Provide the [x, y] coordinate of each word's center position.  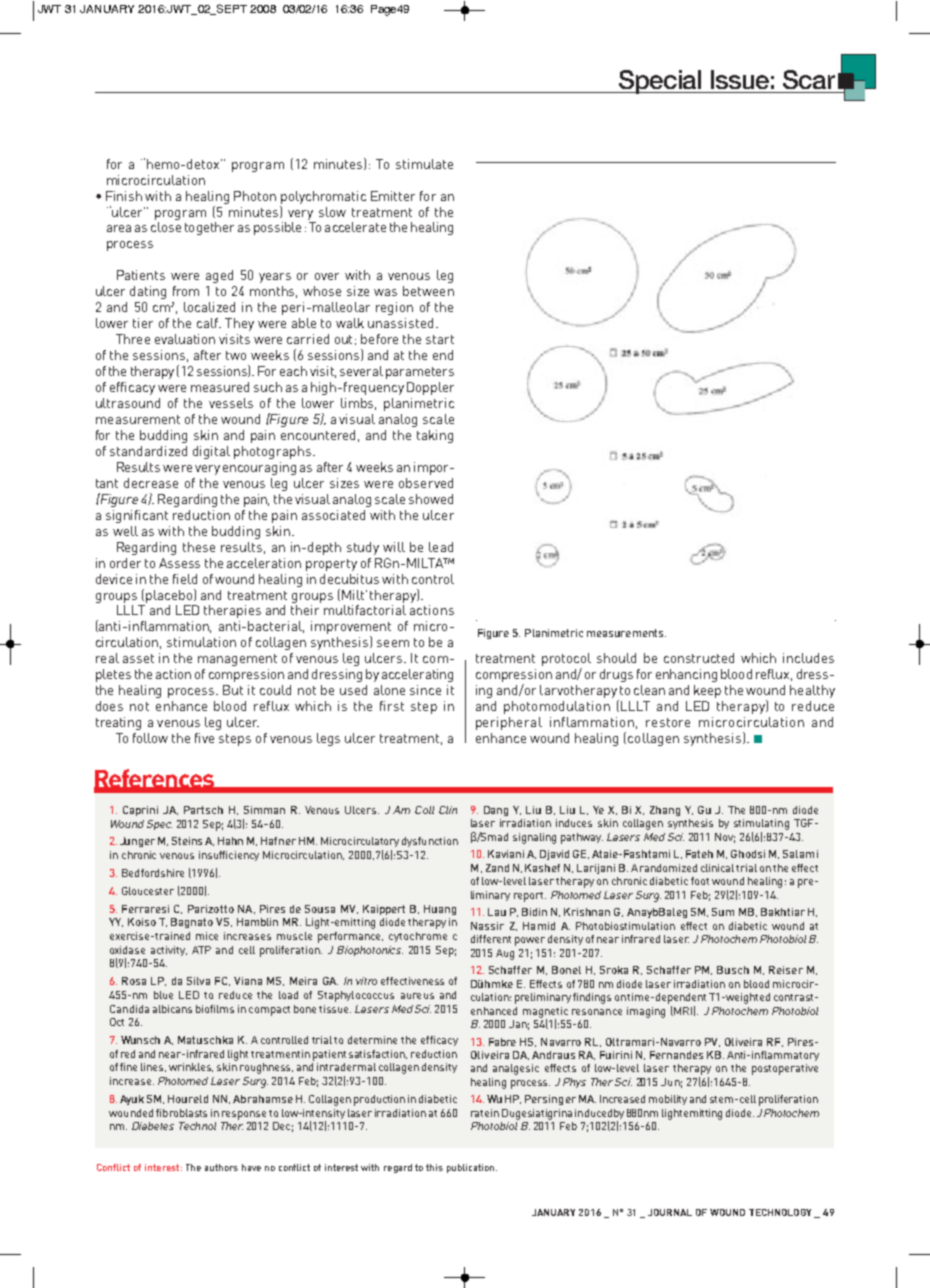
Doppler [430, 388]
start [440, 339]
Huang [440, 910]
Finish [124, 196]
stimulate [424, 164]
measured [220, 387]
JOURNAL [670, 1212]
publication [470, 1168]
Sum [723, 912]
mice [207, 936]
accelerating [417, 675]
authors [221, 1167]
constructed [699, 658]
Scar [809, 79]
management [237, 660]
